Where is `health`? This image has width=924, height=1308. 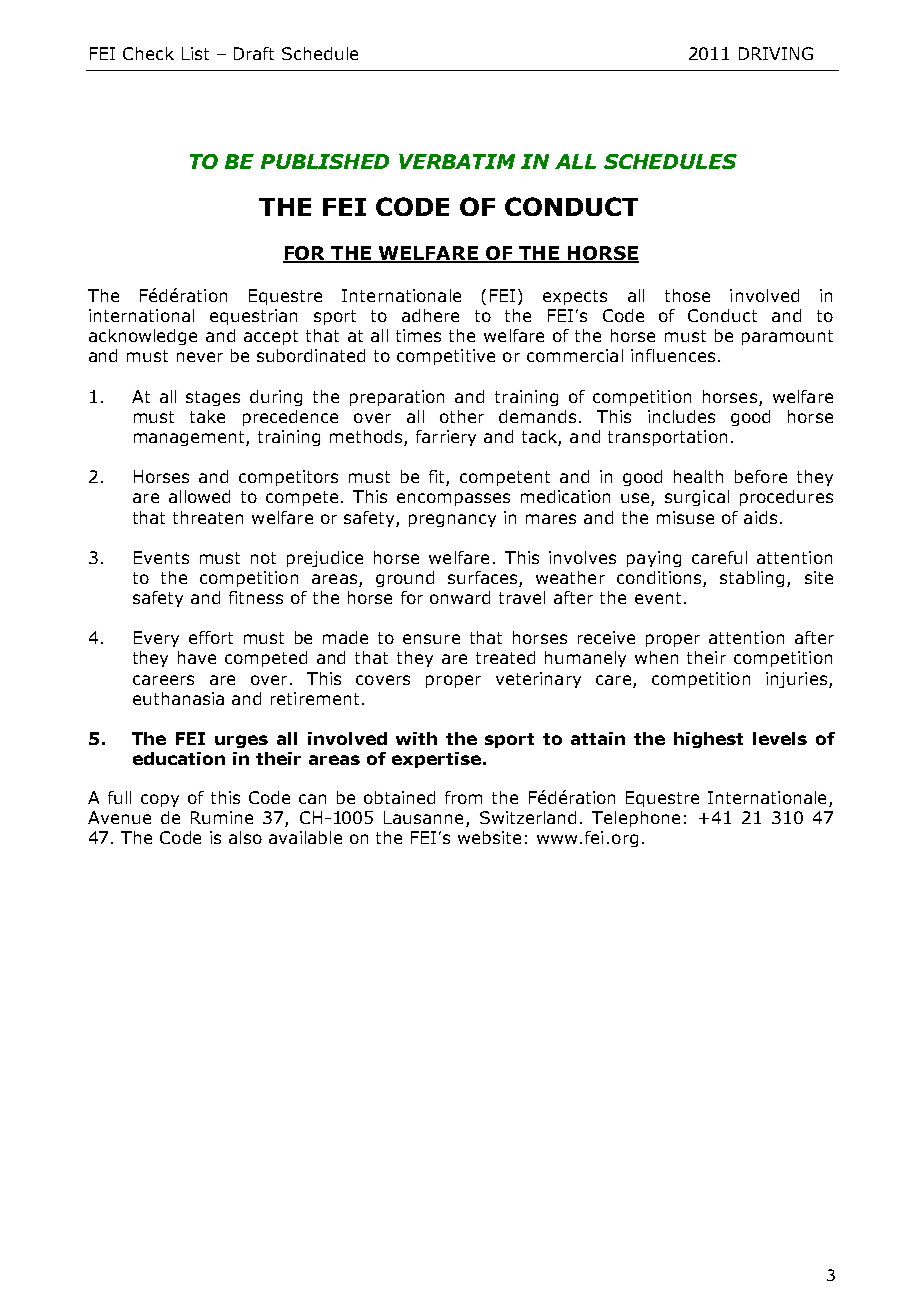
health is located at coordinates (698, 476).
